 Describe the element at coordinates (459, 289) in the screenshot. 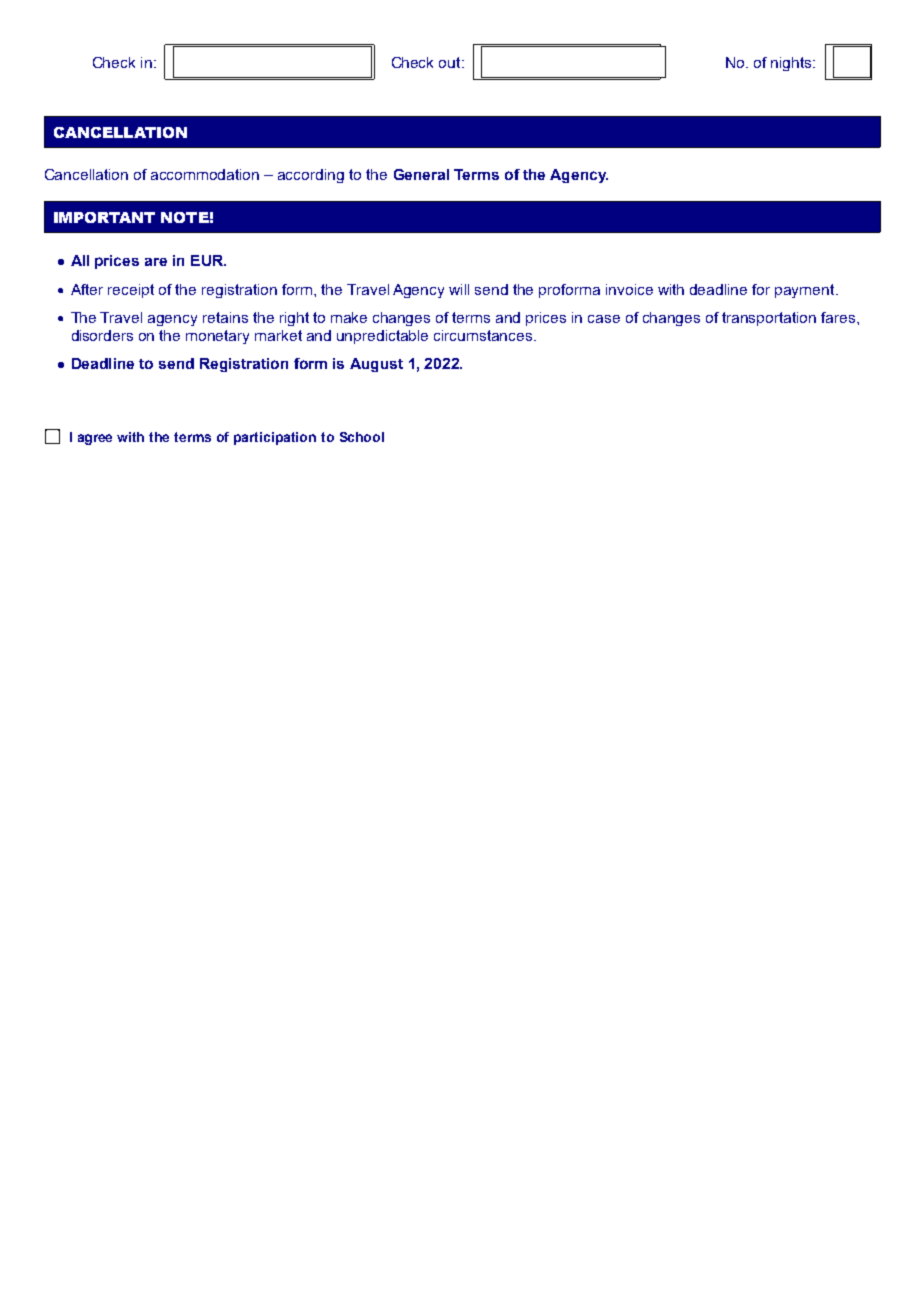

I see `will` at that location.
